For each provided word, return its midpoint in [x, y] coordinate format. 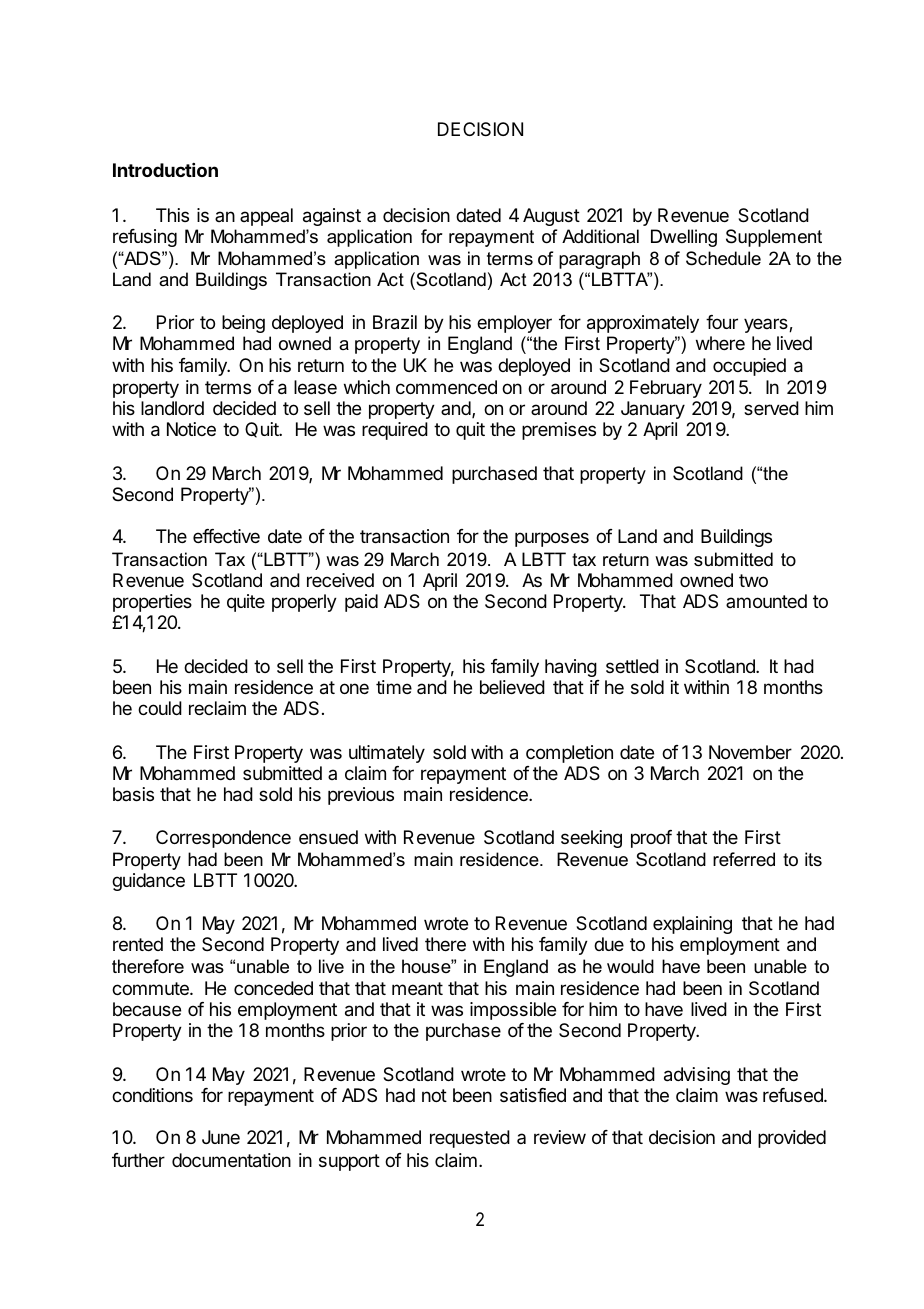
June [221, 1137]
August [551, 217]
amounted [766, 601]
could [160, 708]
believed [512, 687]
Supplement [774, 238]
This [172, 215]
